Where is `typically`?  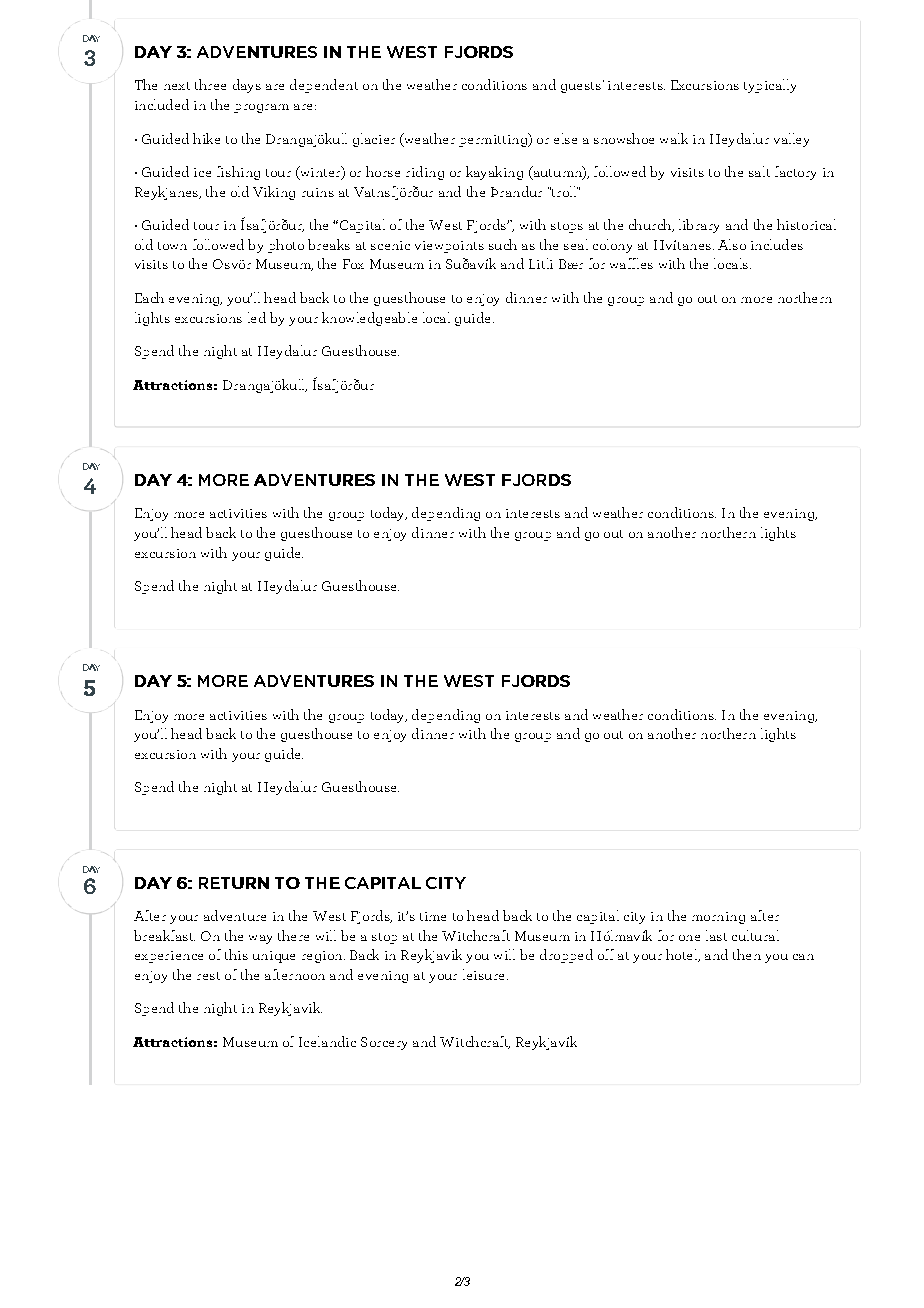 typically is located at coordinates (770, 86).
